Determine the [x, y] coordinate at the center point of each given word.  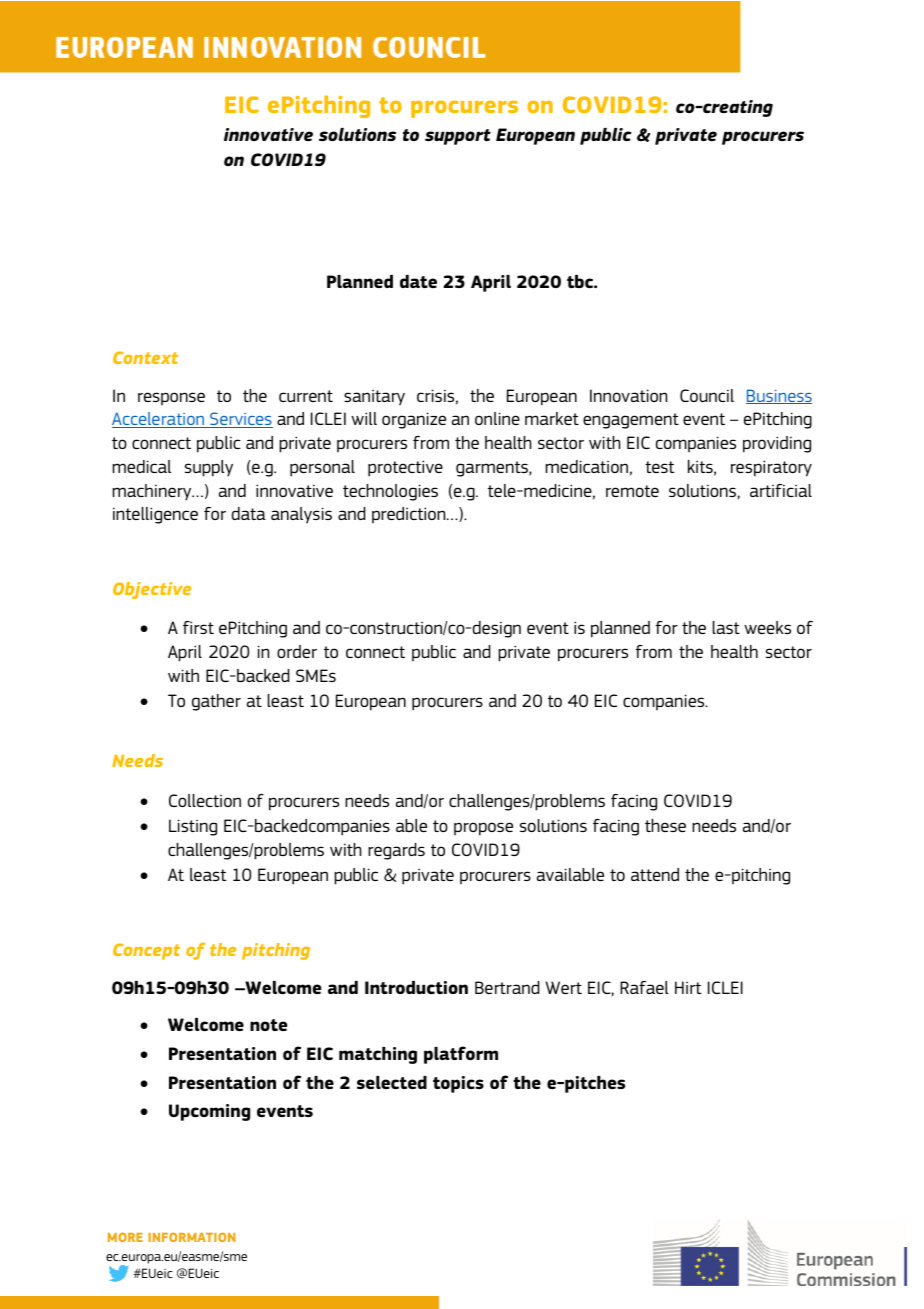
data [249, 513]
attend [655, 874]
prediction [410, 515]
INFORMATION [191, 1237]
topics [458, 1084]
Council [707, 395]
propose [483, 829]
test [660, 467]
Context [145, 357]
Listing [193, 827]
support [458, 137]
